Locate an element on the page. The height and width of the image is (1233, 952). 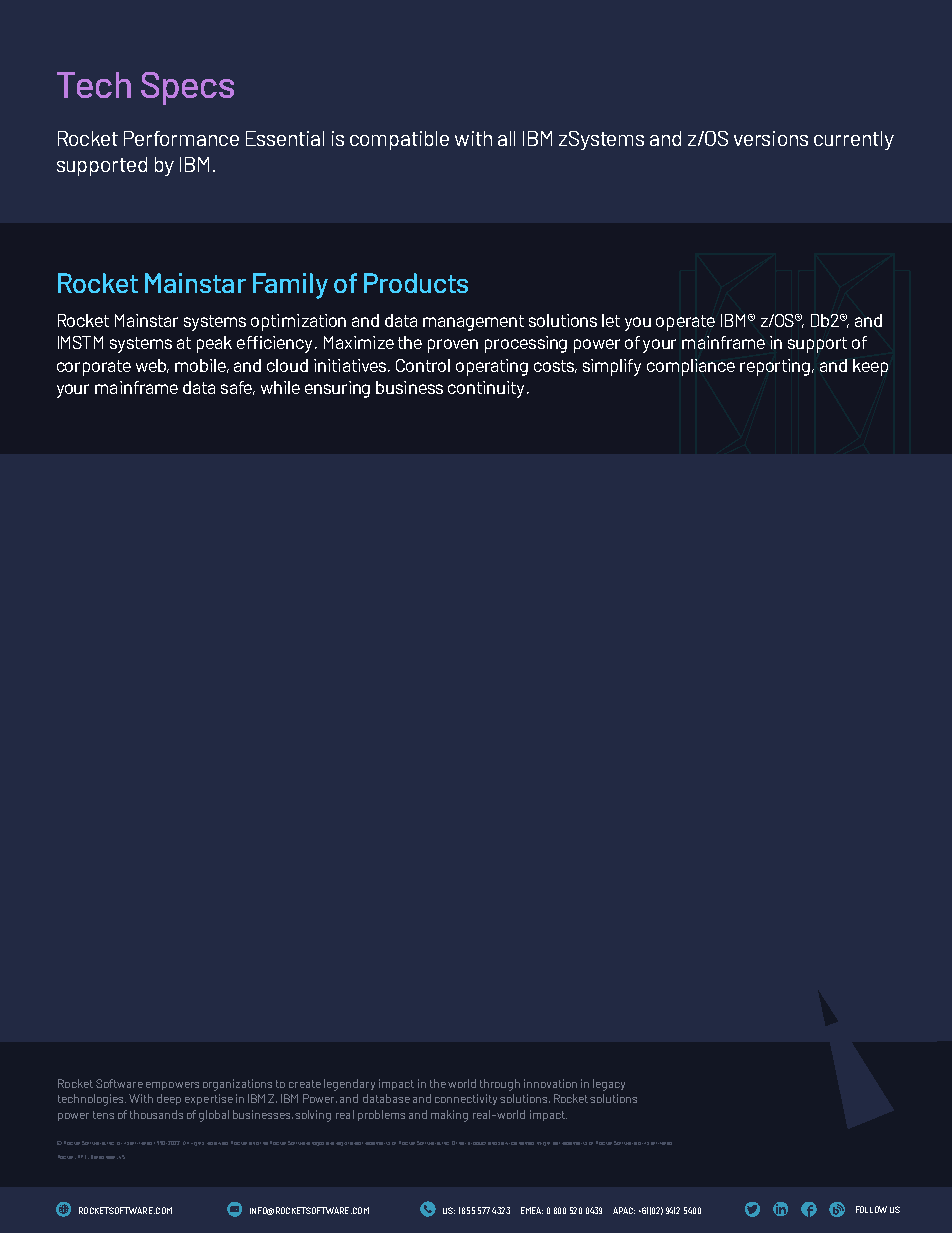
safe is located at coordinates (238, 388).
